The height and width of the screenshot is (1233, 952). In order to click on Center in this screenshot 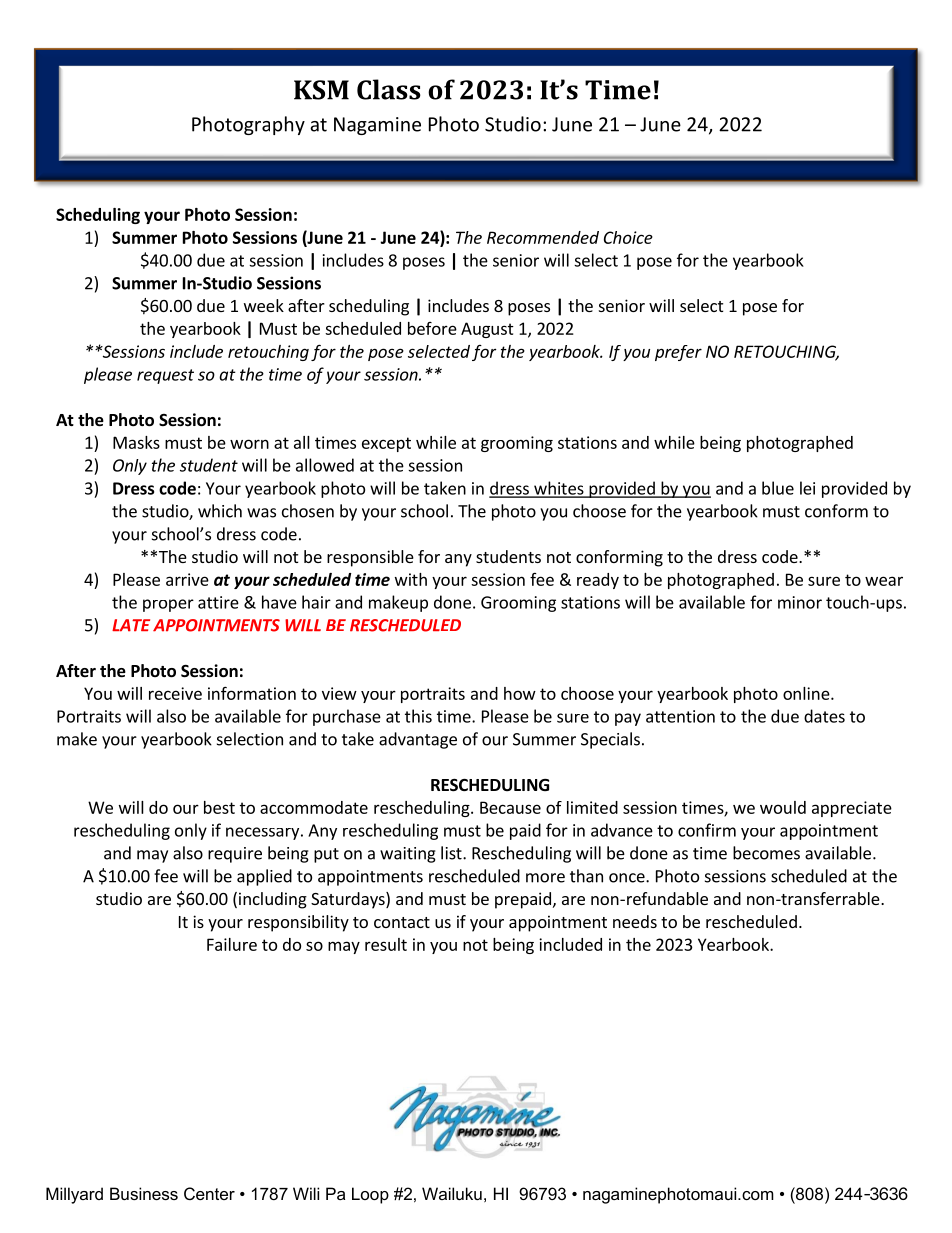, I will do `click(209, 1193)`.
